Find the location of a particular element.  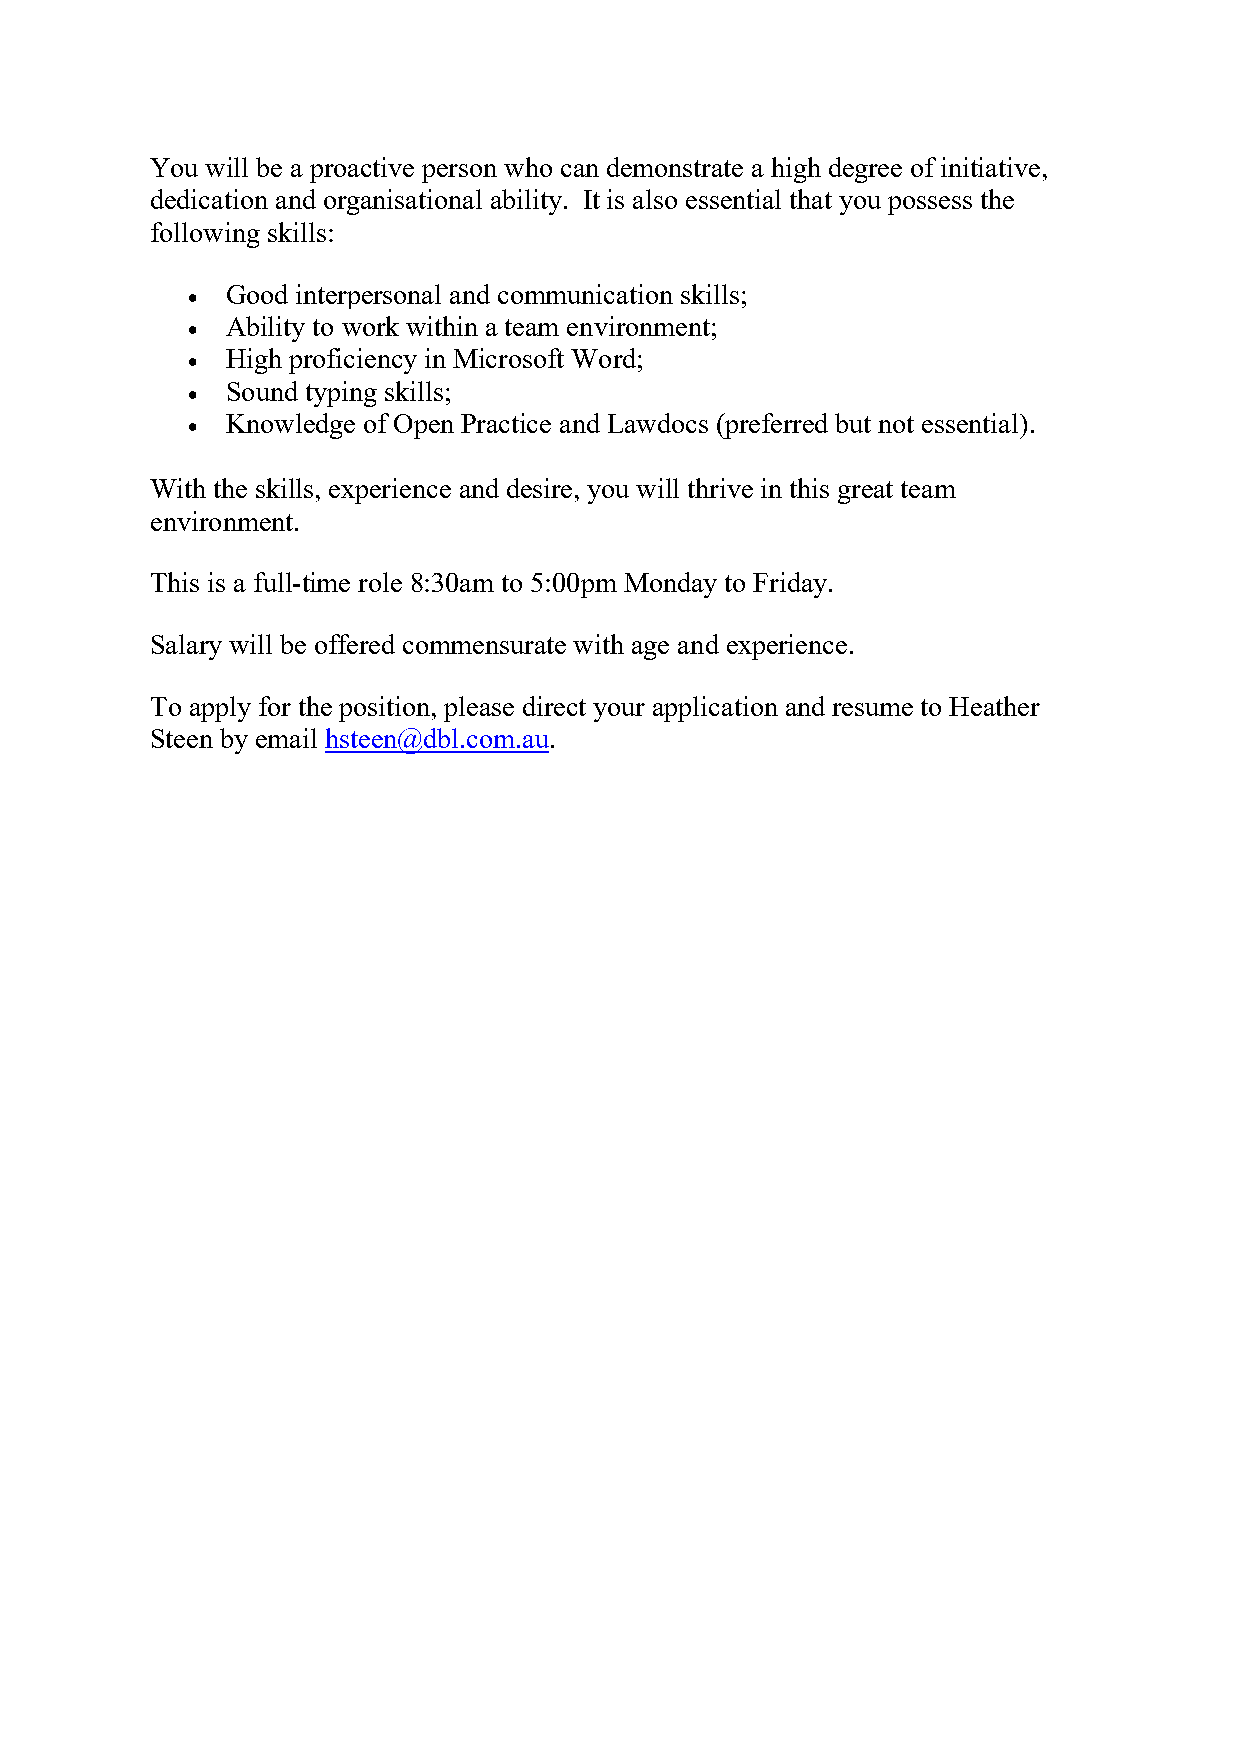

Monday is located at coordinates (670, 585).
